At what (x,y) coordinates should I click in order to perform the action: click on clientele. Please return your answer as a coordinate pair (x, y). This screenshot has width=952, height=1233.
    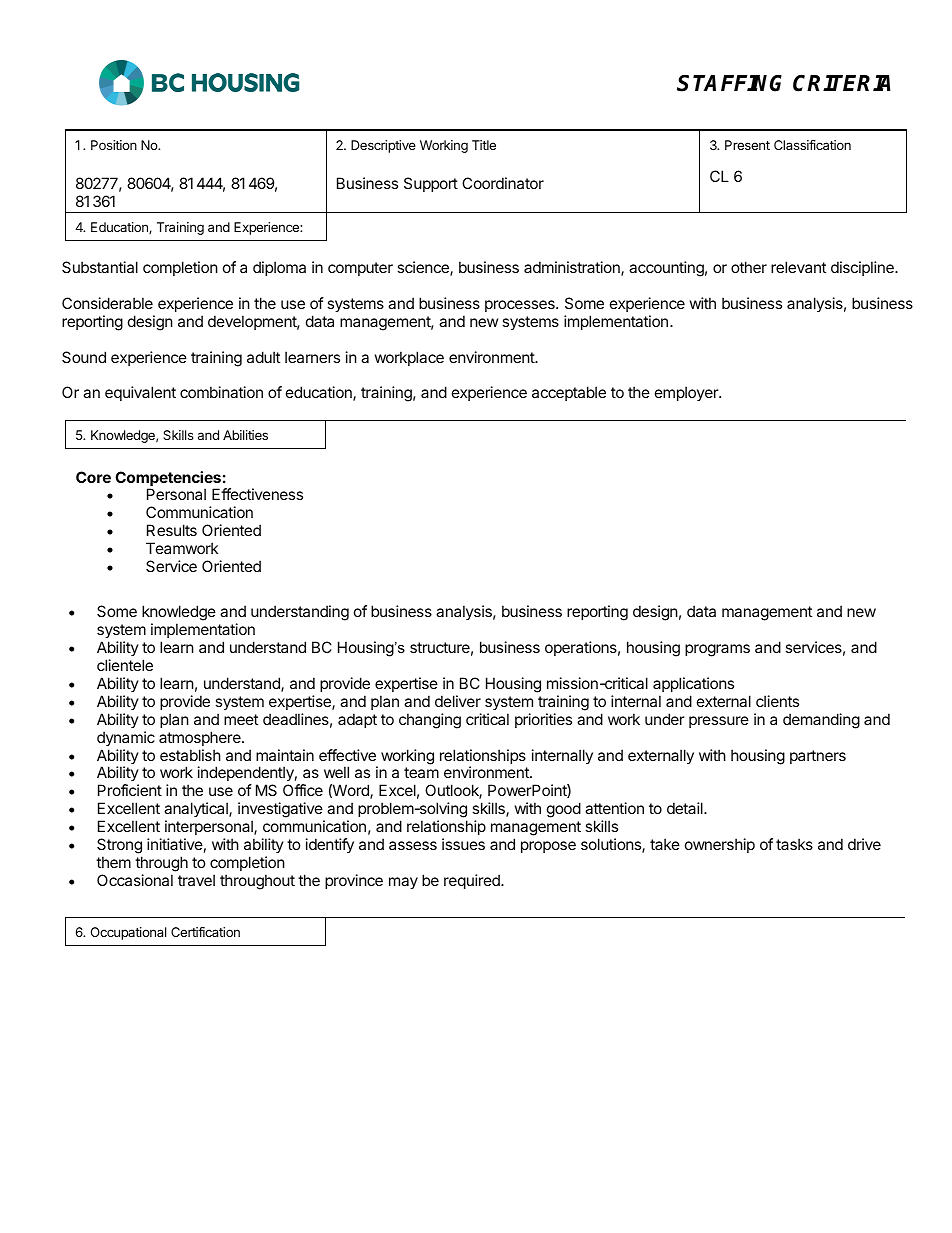
    Looking at the image, I should click on (125, 665).
